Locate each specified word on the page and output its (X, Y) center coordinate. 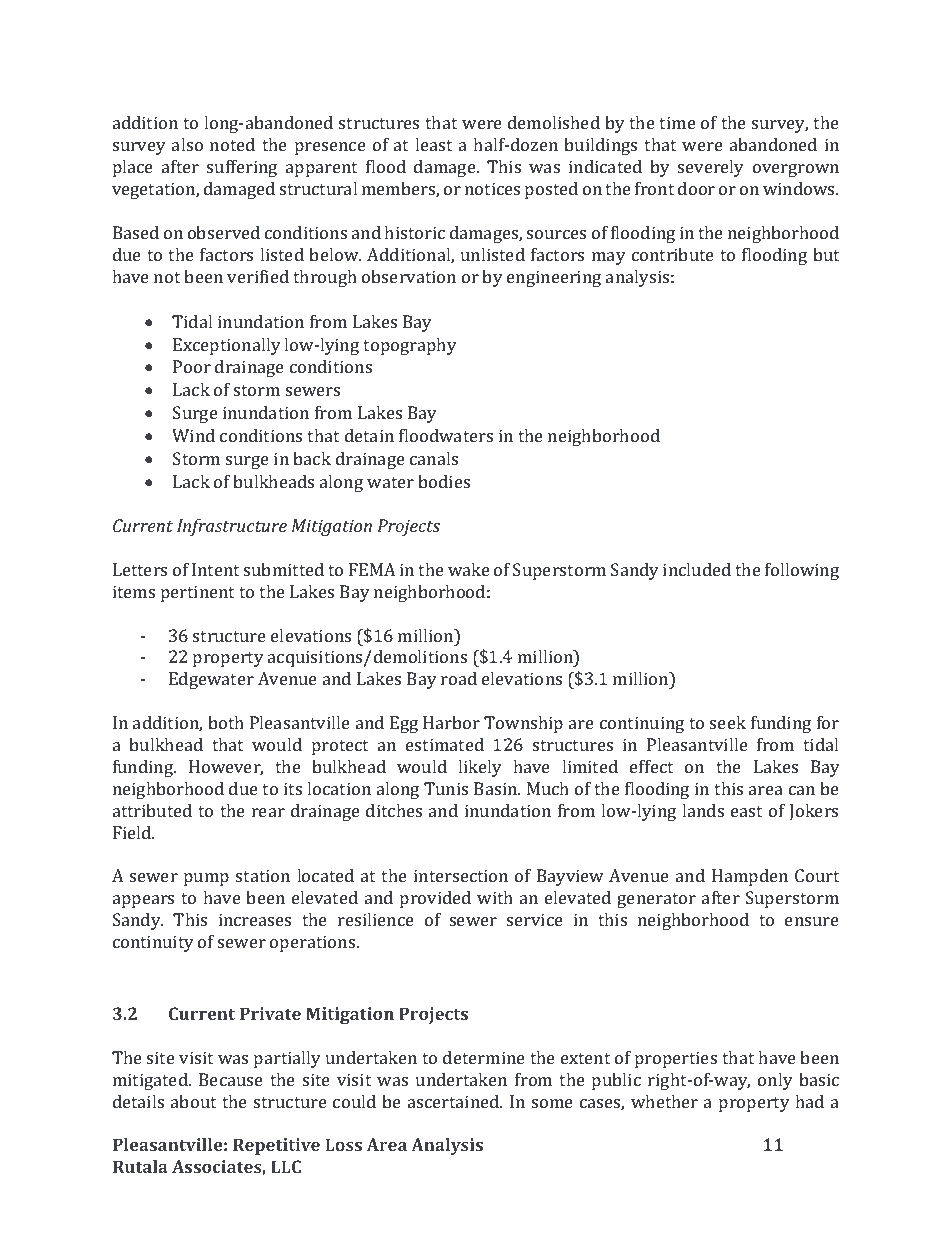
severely (711, 168)
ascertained (455, 1101)
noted (232, 144)
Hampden (750, 877)
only (775, 1081)
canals (434, 458)
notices (492, 188)
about (193, 1101)
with (495, 897)
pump (206, 879)
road (459, 678)
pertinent (197, 593)
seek (728, 722)
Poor (192, 366)
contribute (673, 254)
